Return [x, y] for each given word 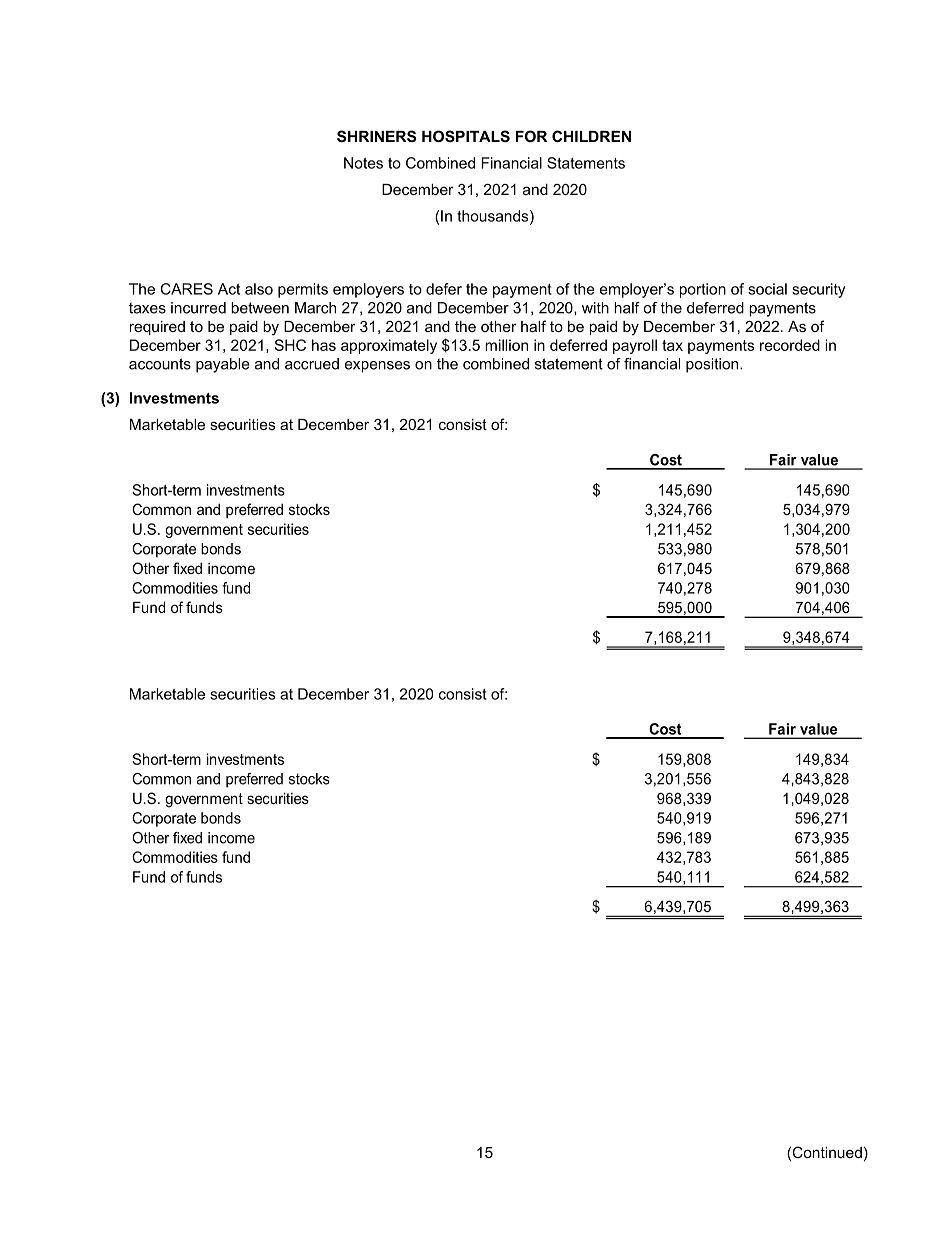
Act [229, 289]
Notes [363, 163]
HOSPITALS [466, 136]
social [767, 289]
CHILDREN [591, 136]
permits [303, 290]
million [506, 345]
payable [223, 365]
